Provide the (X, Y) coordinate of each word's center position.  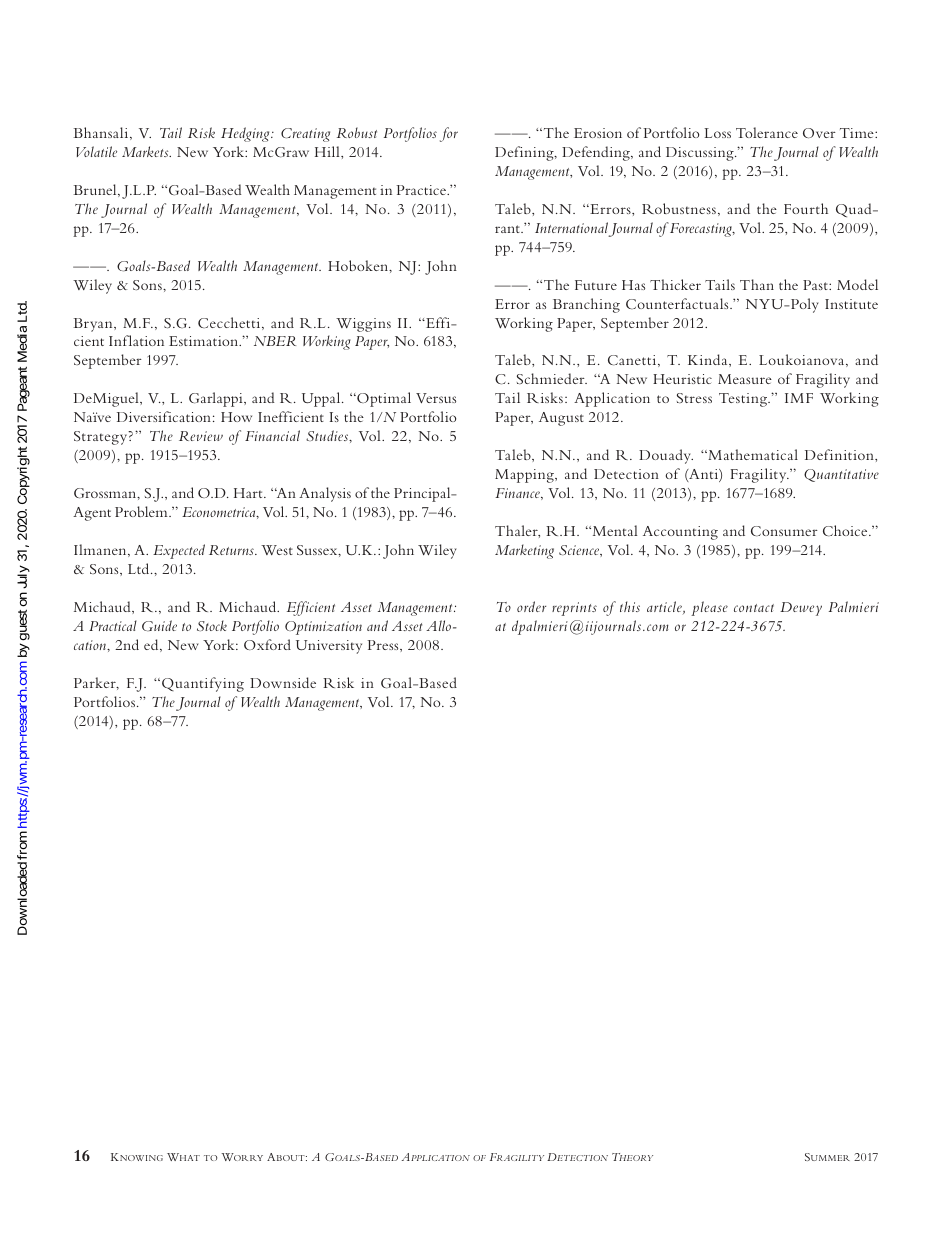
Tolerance (767, 132)
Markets (146, 151)
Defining (525, 153)
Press (384, 645)
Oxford (267, 644)
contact (754, 608)
